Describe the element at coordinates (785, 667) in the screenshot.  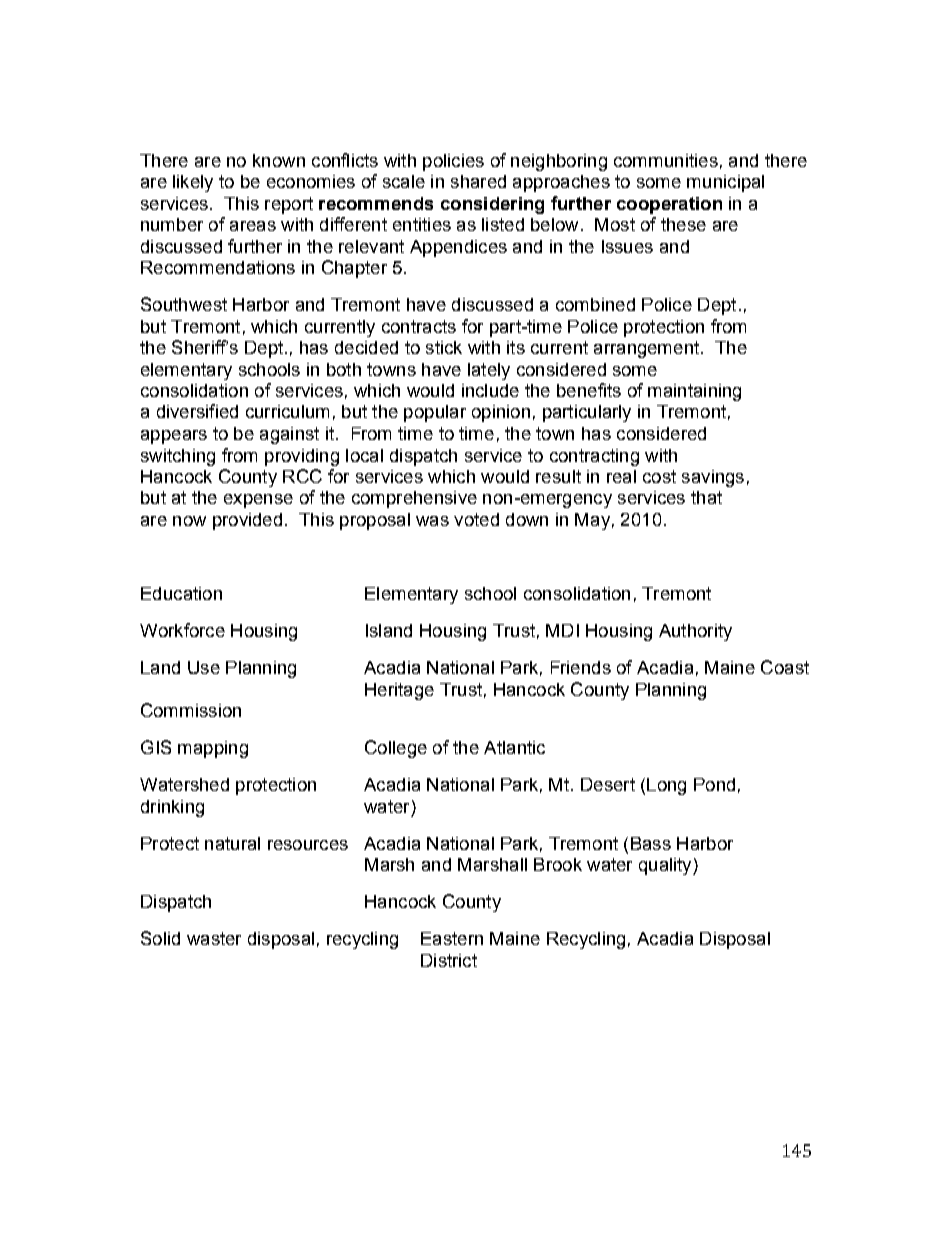
I see `Coast` at that location.
